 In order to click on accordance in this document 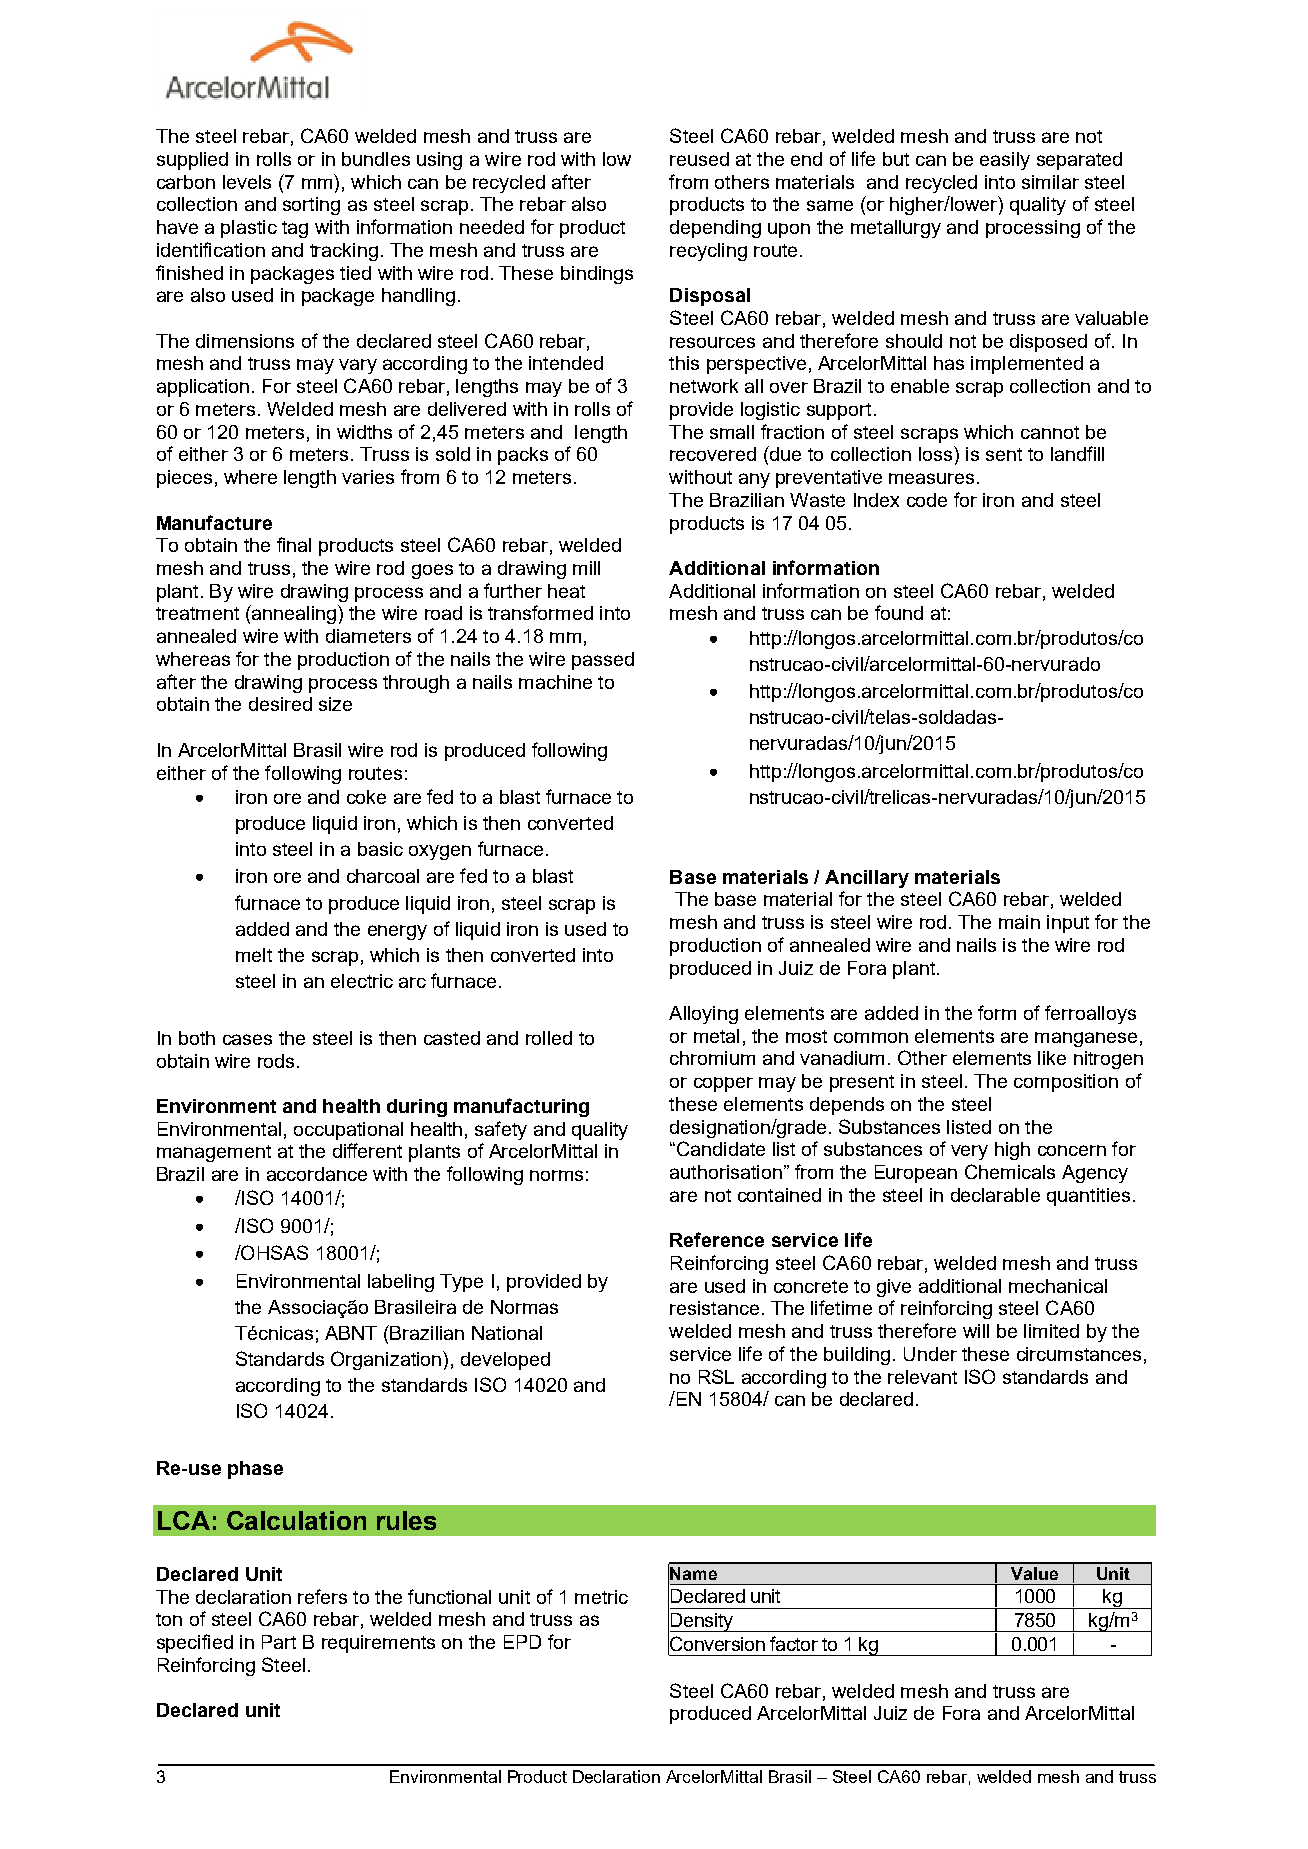, I will do `click(317, 1174)`.
